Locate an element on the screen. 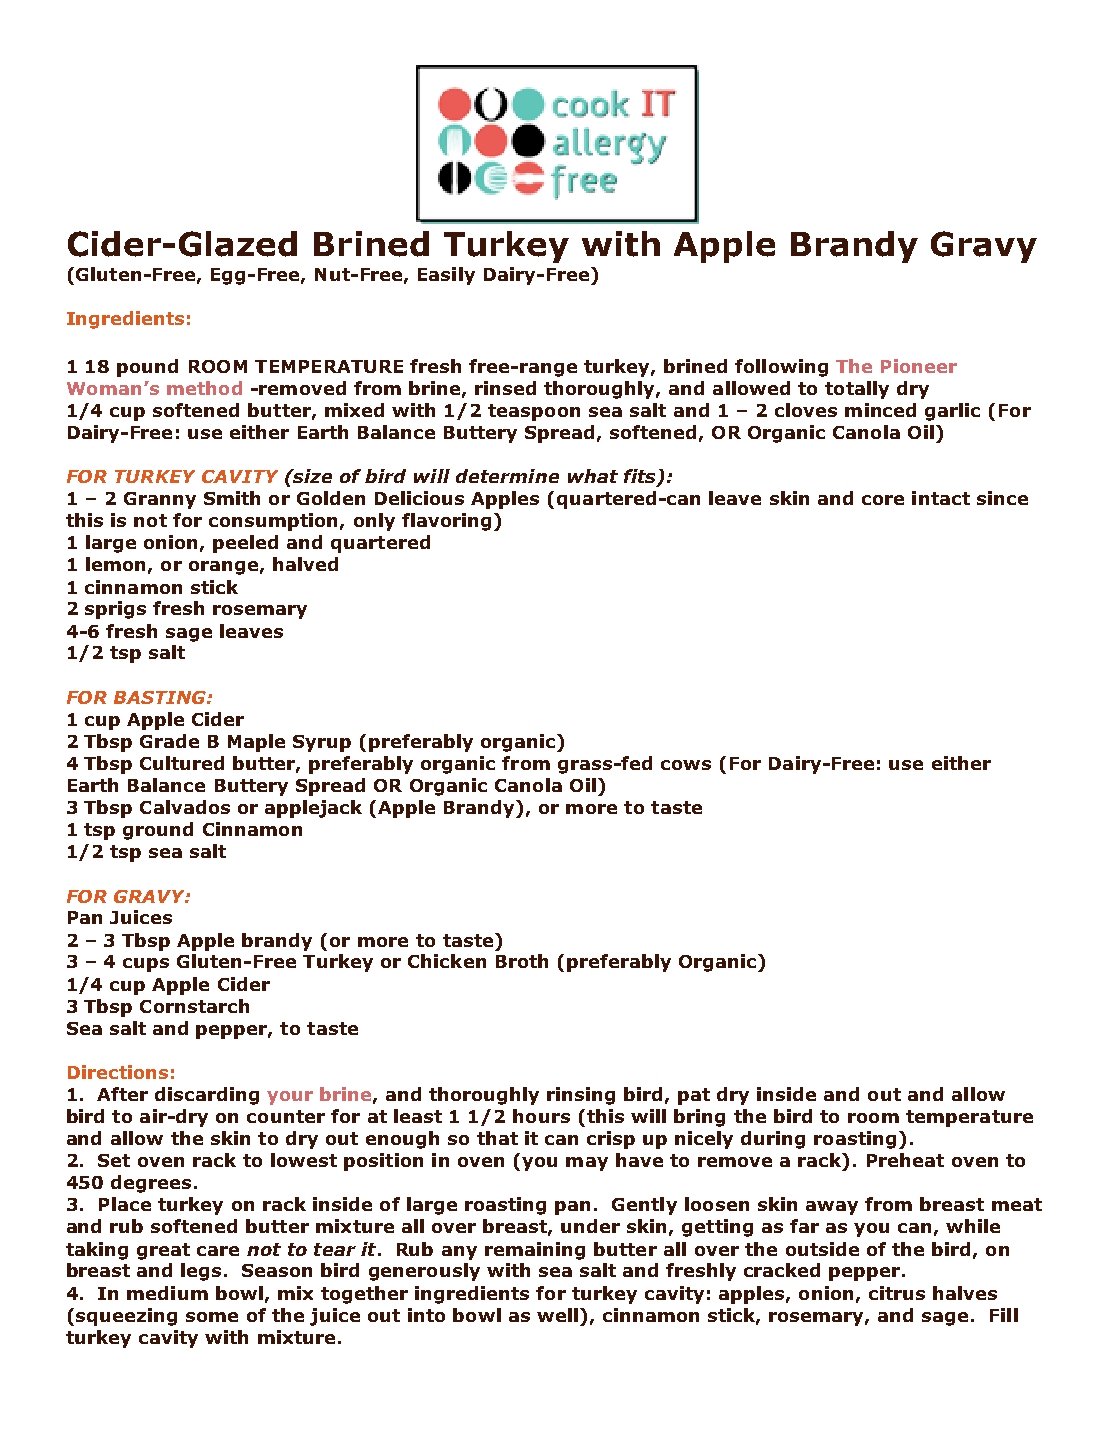  rinsing is located at coordinates (581, 1096).
